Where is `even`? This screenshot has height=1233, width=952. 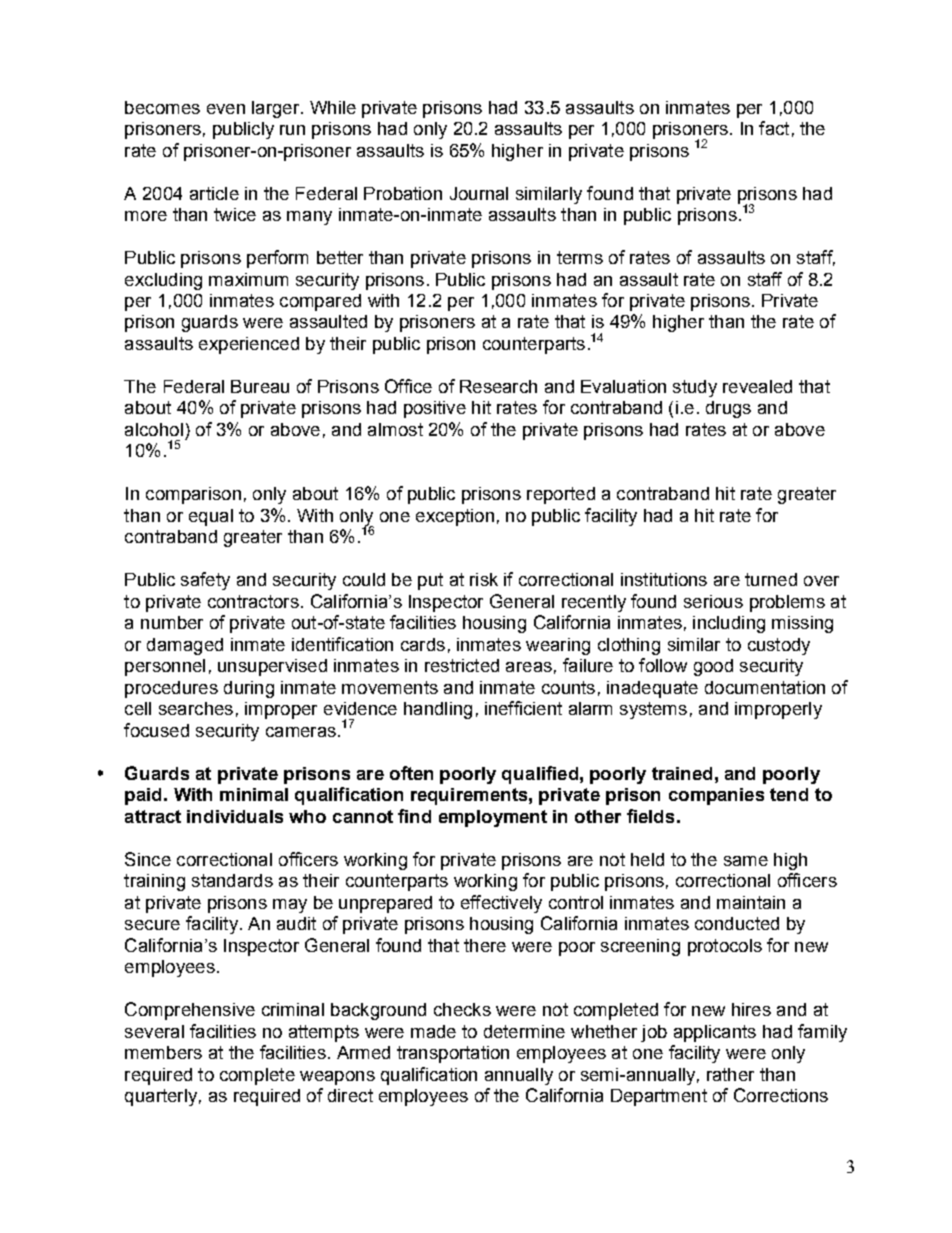 even is located at coordinates (226, 109).
